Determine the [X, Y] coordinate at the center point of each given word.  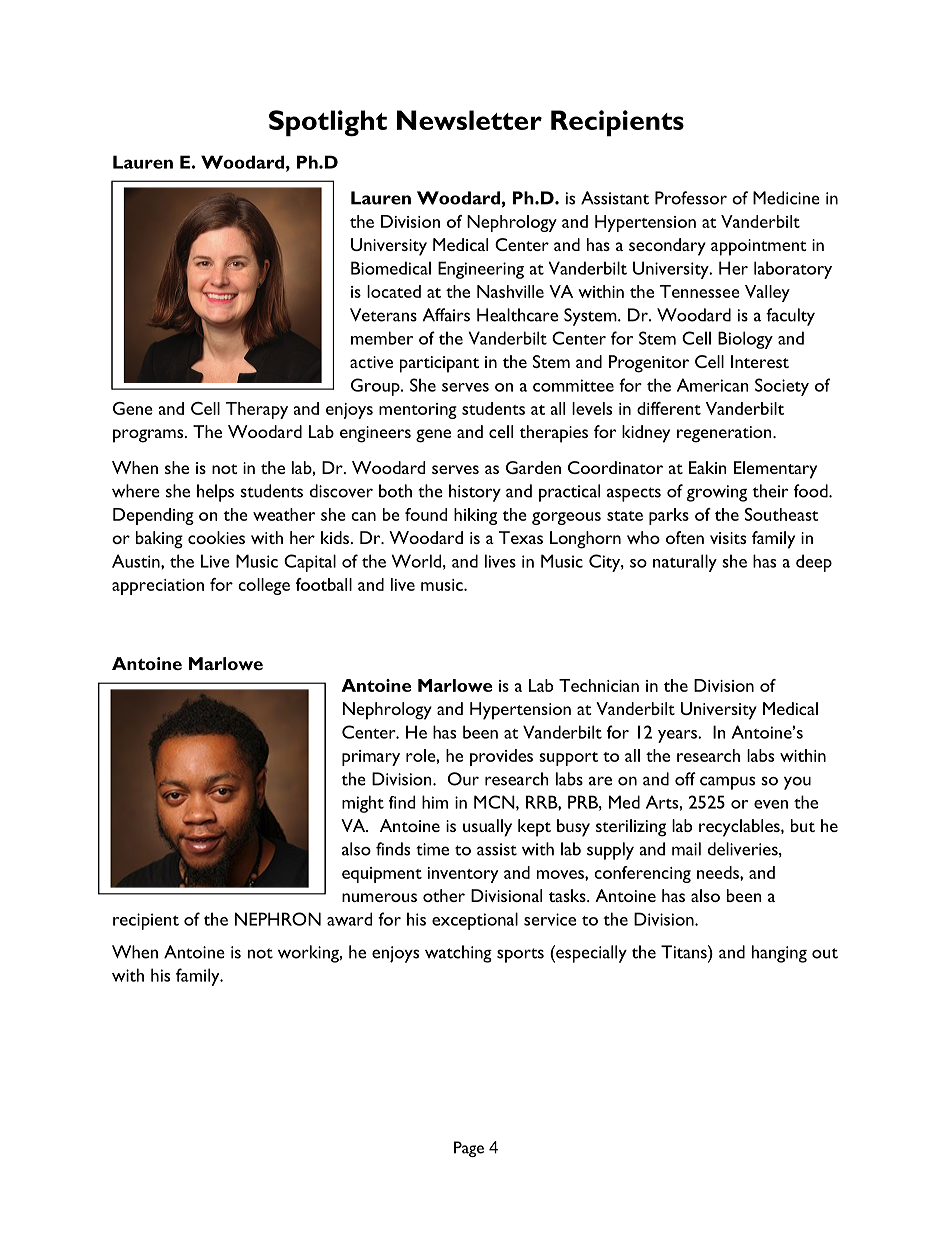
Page [469, 1149]
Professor [691, 198]
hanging [779, 954]
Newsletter [469, 120]
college [264, 586]
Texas [521, 537]
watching [458, 954]
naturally [685, 563]
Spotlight [328, 123]
